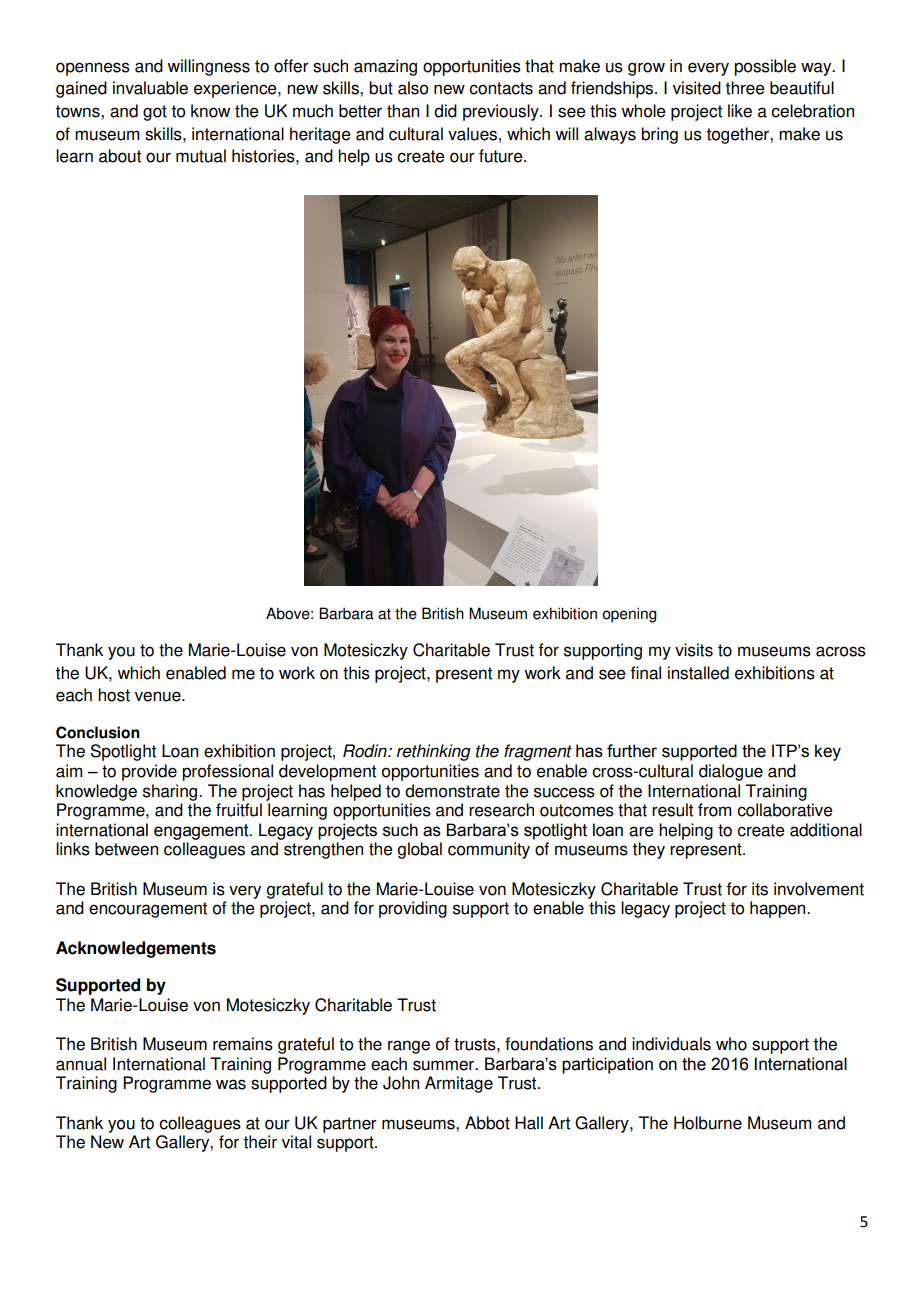 The image size is (924, 1308). I want to click on three, so click(745, 88).
